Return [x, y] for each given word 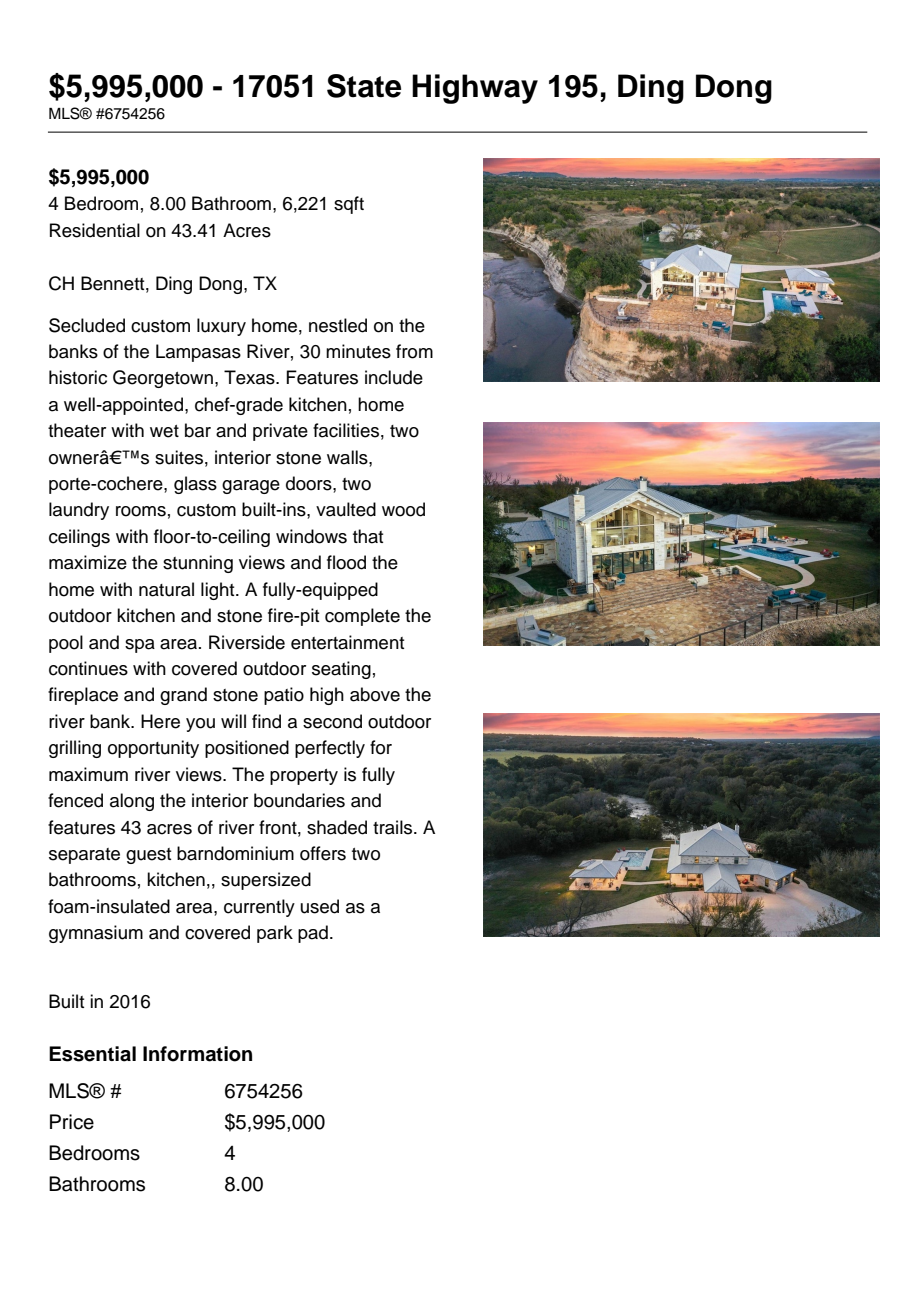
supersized [266, 881]
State [364, 86]
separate [84, 856]
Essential [92, 1054]
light [219, 591]
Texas [250, 377]
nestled [338, 325]
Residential [95, 230]
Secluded [87, 325]
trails [394, 827]
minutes [358, 351]
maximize [88, 562]
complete [362, 617]
